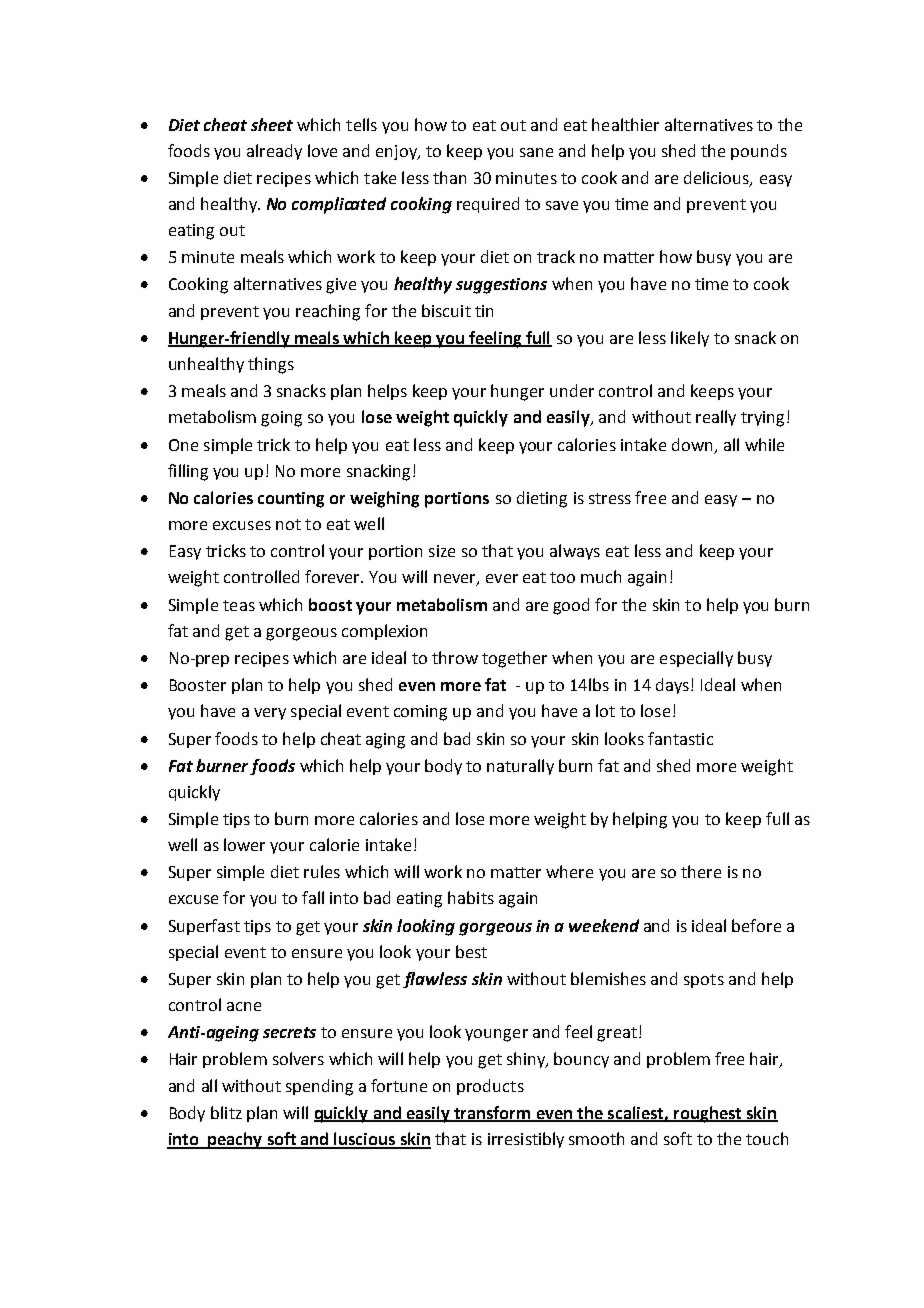 The height and width of the screenshot is (1308, 924). What do you see at coordinates (271, 365) in the screenshot?
I see `things` at bounding box center [271, 365].
